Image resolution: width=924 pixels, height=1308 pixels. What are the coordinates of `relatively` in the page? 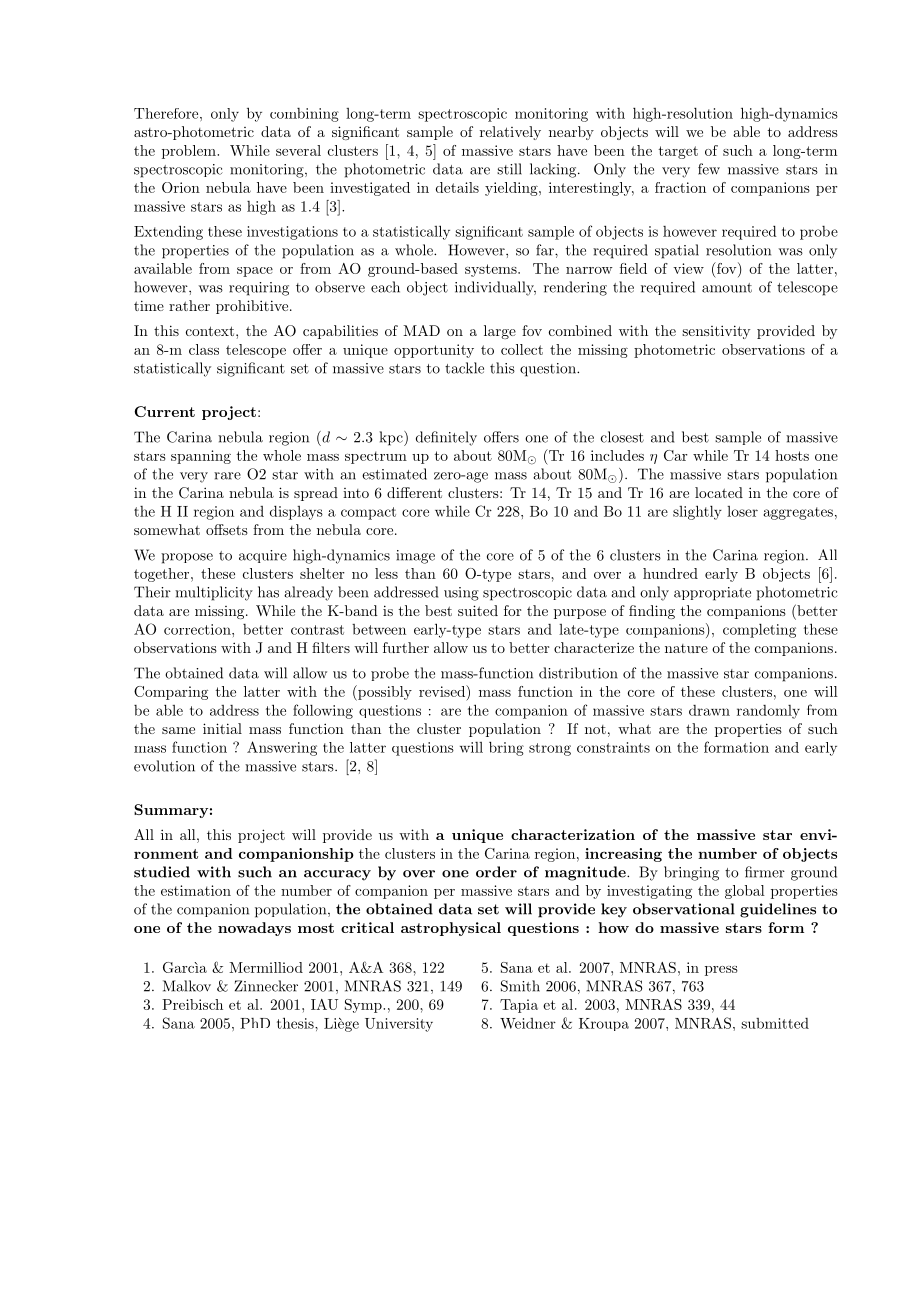 It's located at (510, 133).
